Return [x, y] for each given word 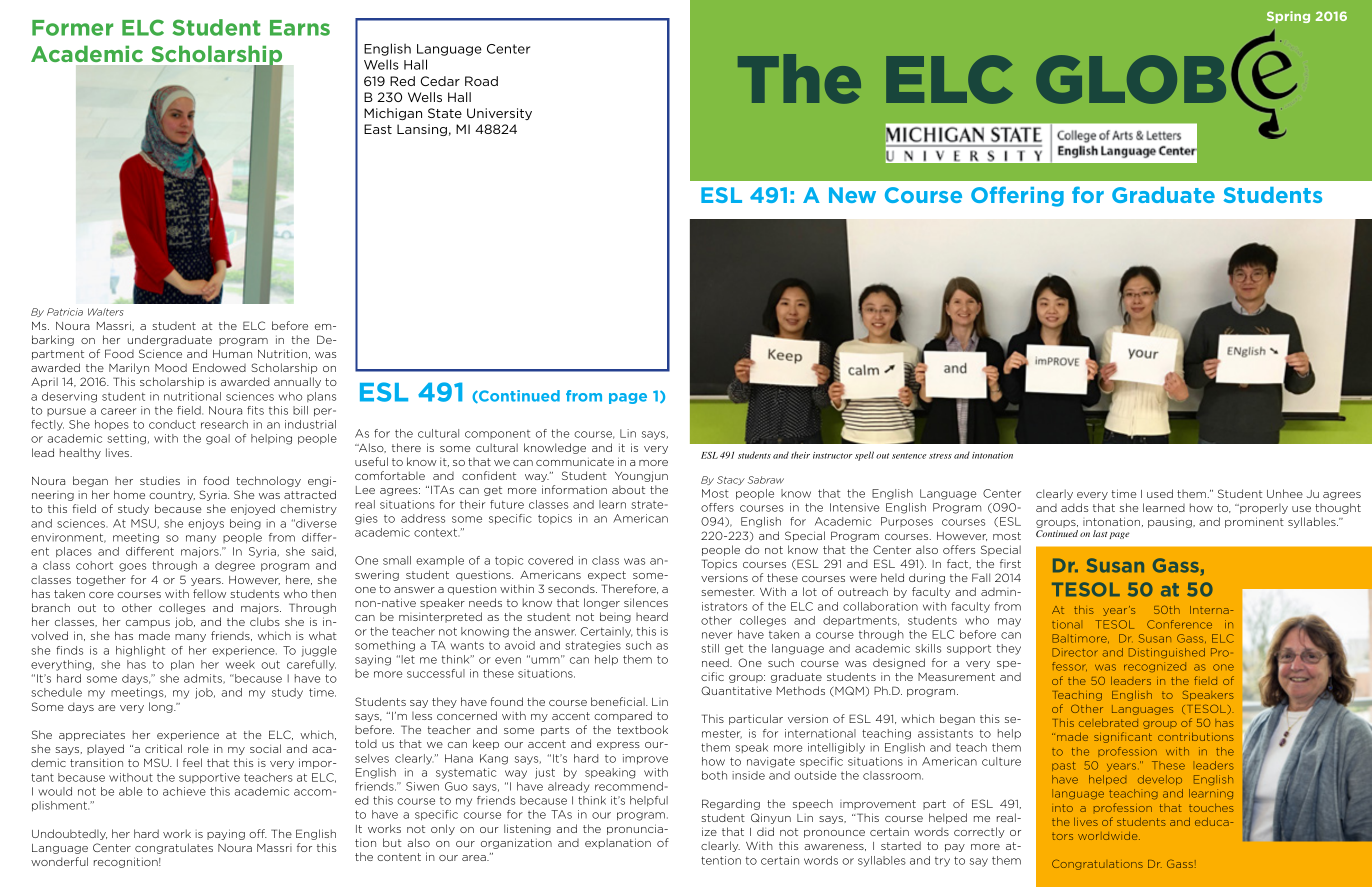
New [852, 195]
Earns [300, 28]
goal [218, 439]
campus [148, 624]
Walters [106, 312]
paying [226, 834]
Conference [1179, 624]
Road [481, 81]
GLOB [1131, 79]
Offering [1017, 196]
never [717, 635]
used [1160, 493]
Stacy [731, 480]
